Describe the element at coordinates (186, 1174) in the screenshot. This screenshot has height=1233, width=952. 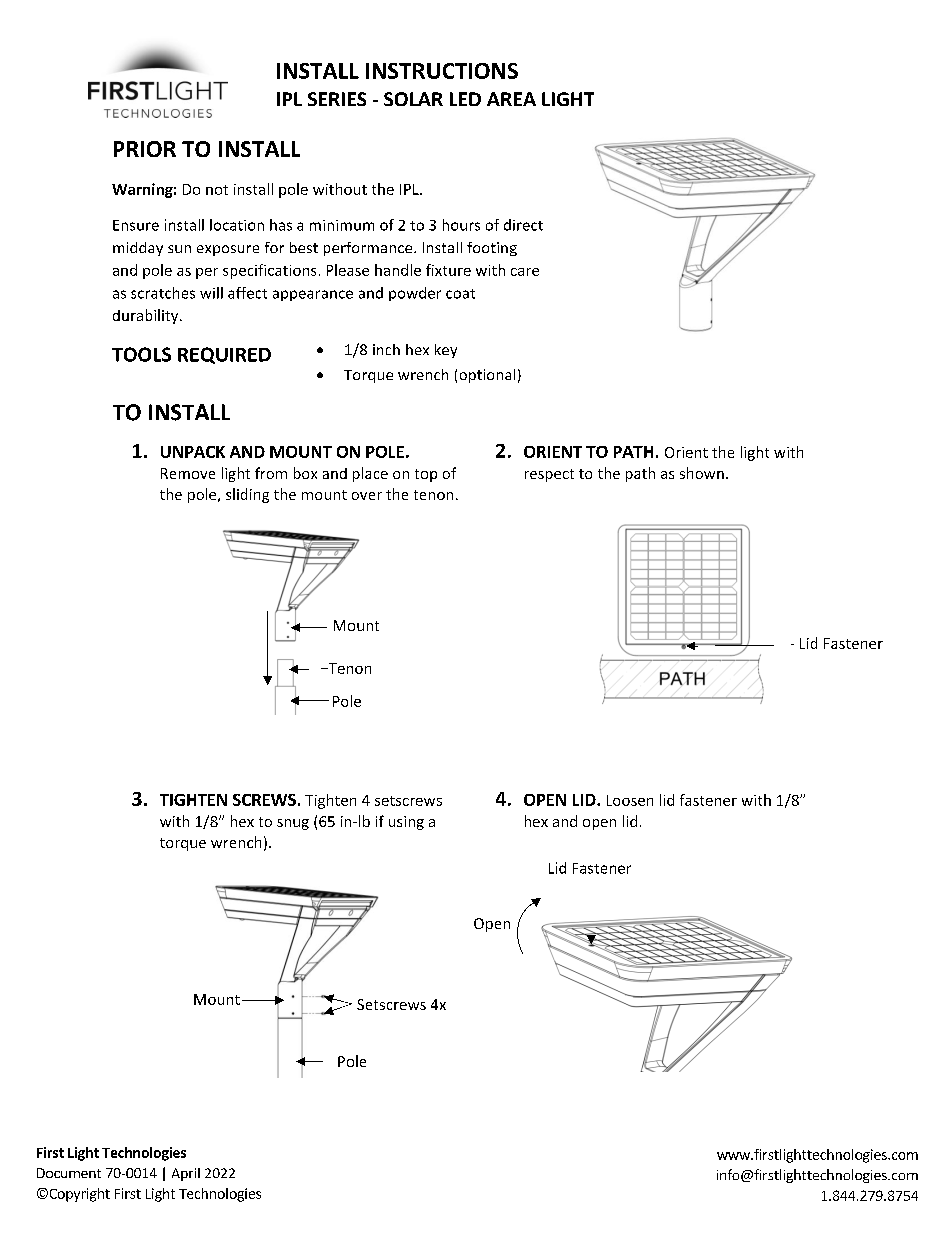
I see `April` at that location.
